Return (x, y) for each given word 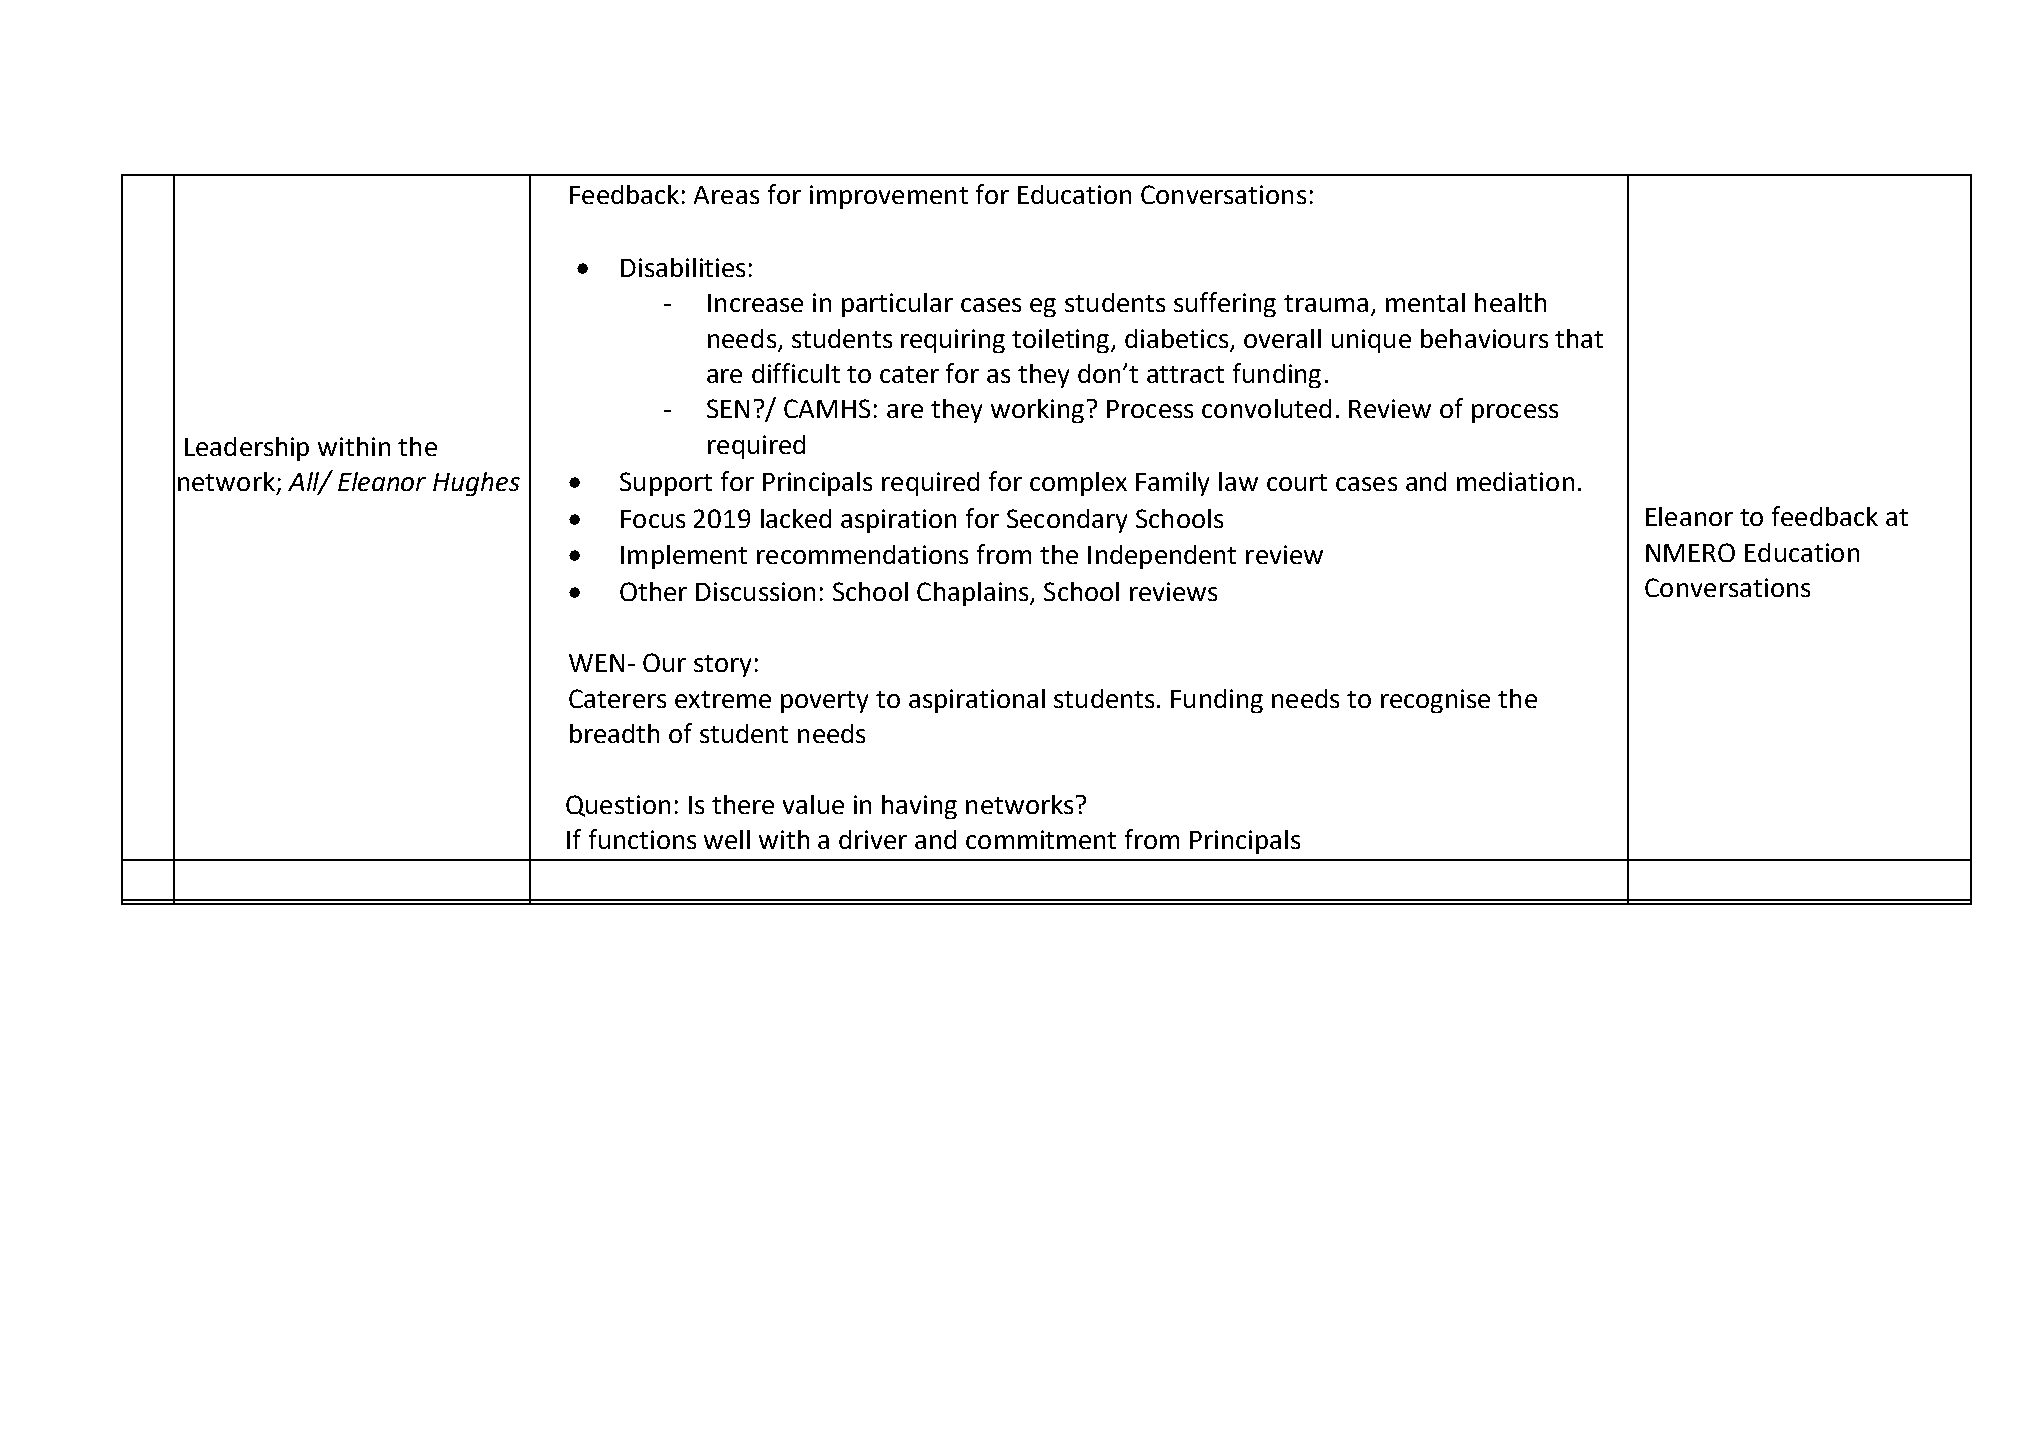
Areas (726, 195)
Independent (1162, 557)
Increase (755, 303)
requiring (953, 341)
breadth (614, 733)
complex (1078, 484)
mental (1425, 302)
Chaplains (974, 594)
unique (1371, 341)
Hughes (476, 484)
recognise (1435, 701)
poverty (824, 702)
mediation (1515, 481)
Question (618, 806)
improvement (889, 197)
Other (653, 591)
